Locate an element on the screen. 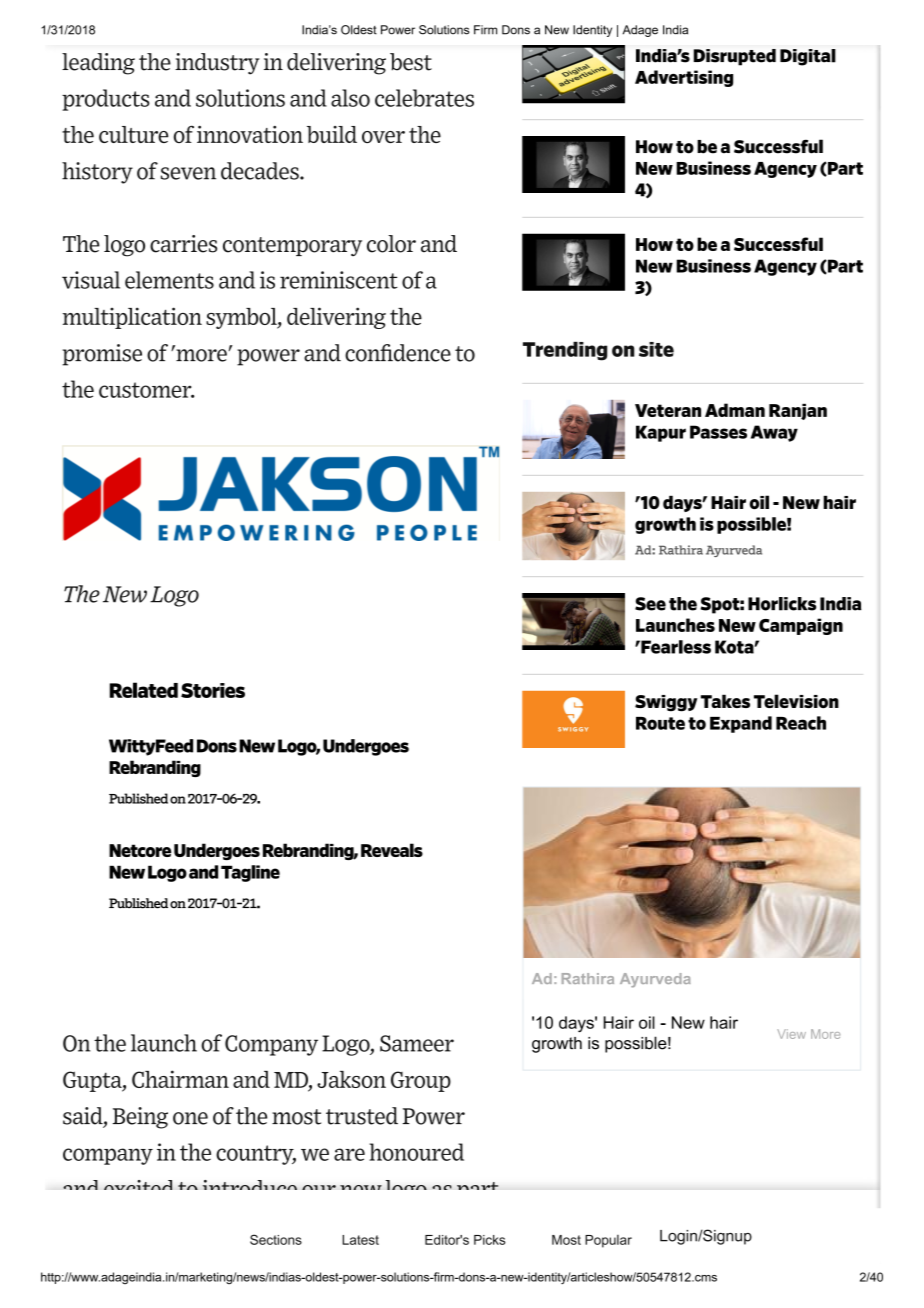 The height and width of the screenshot is (1308, 924). celebrates is located at coordinates (424, 98).
